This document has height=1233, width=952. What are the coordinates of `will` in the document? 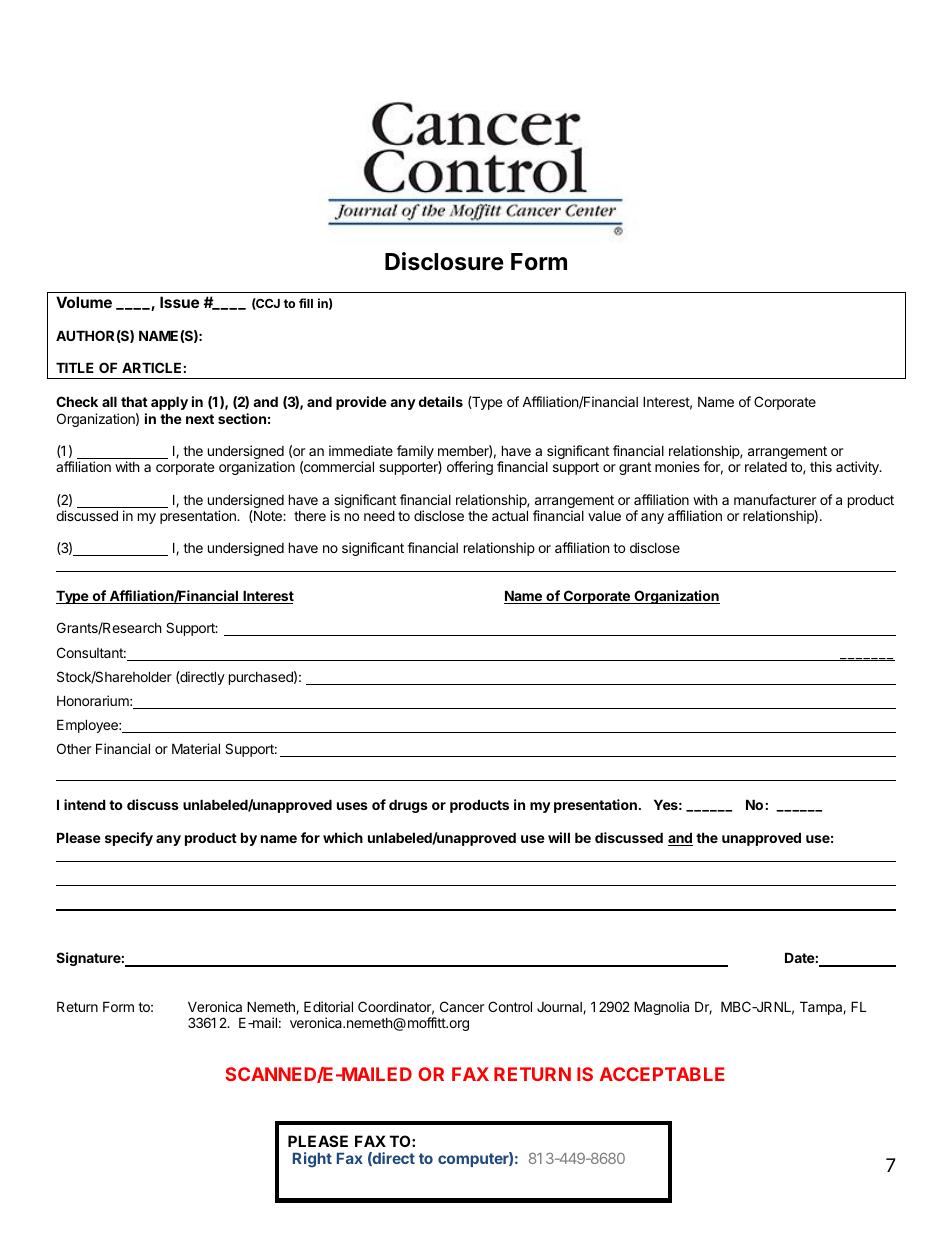 It's located at (559, 837).
